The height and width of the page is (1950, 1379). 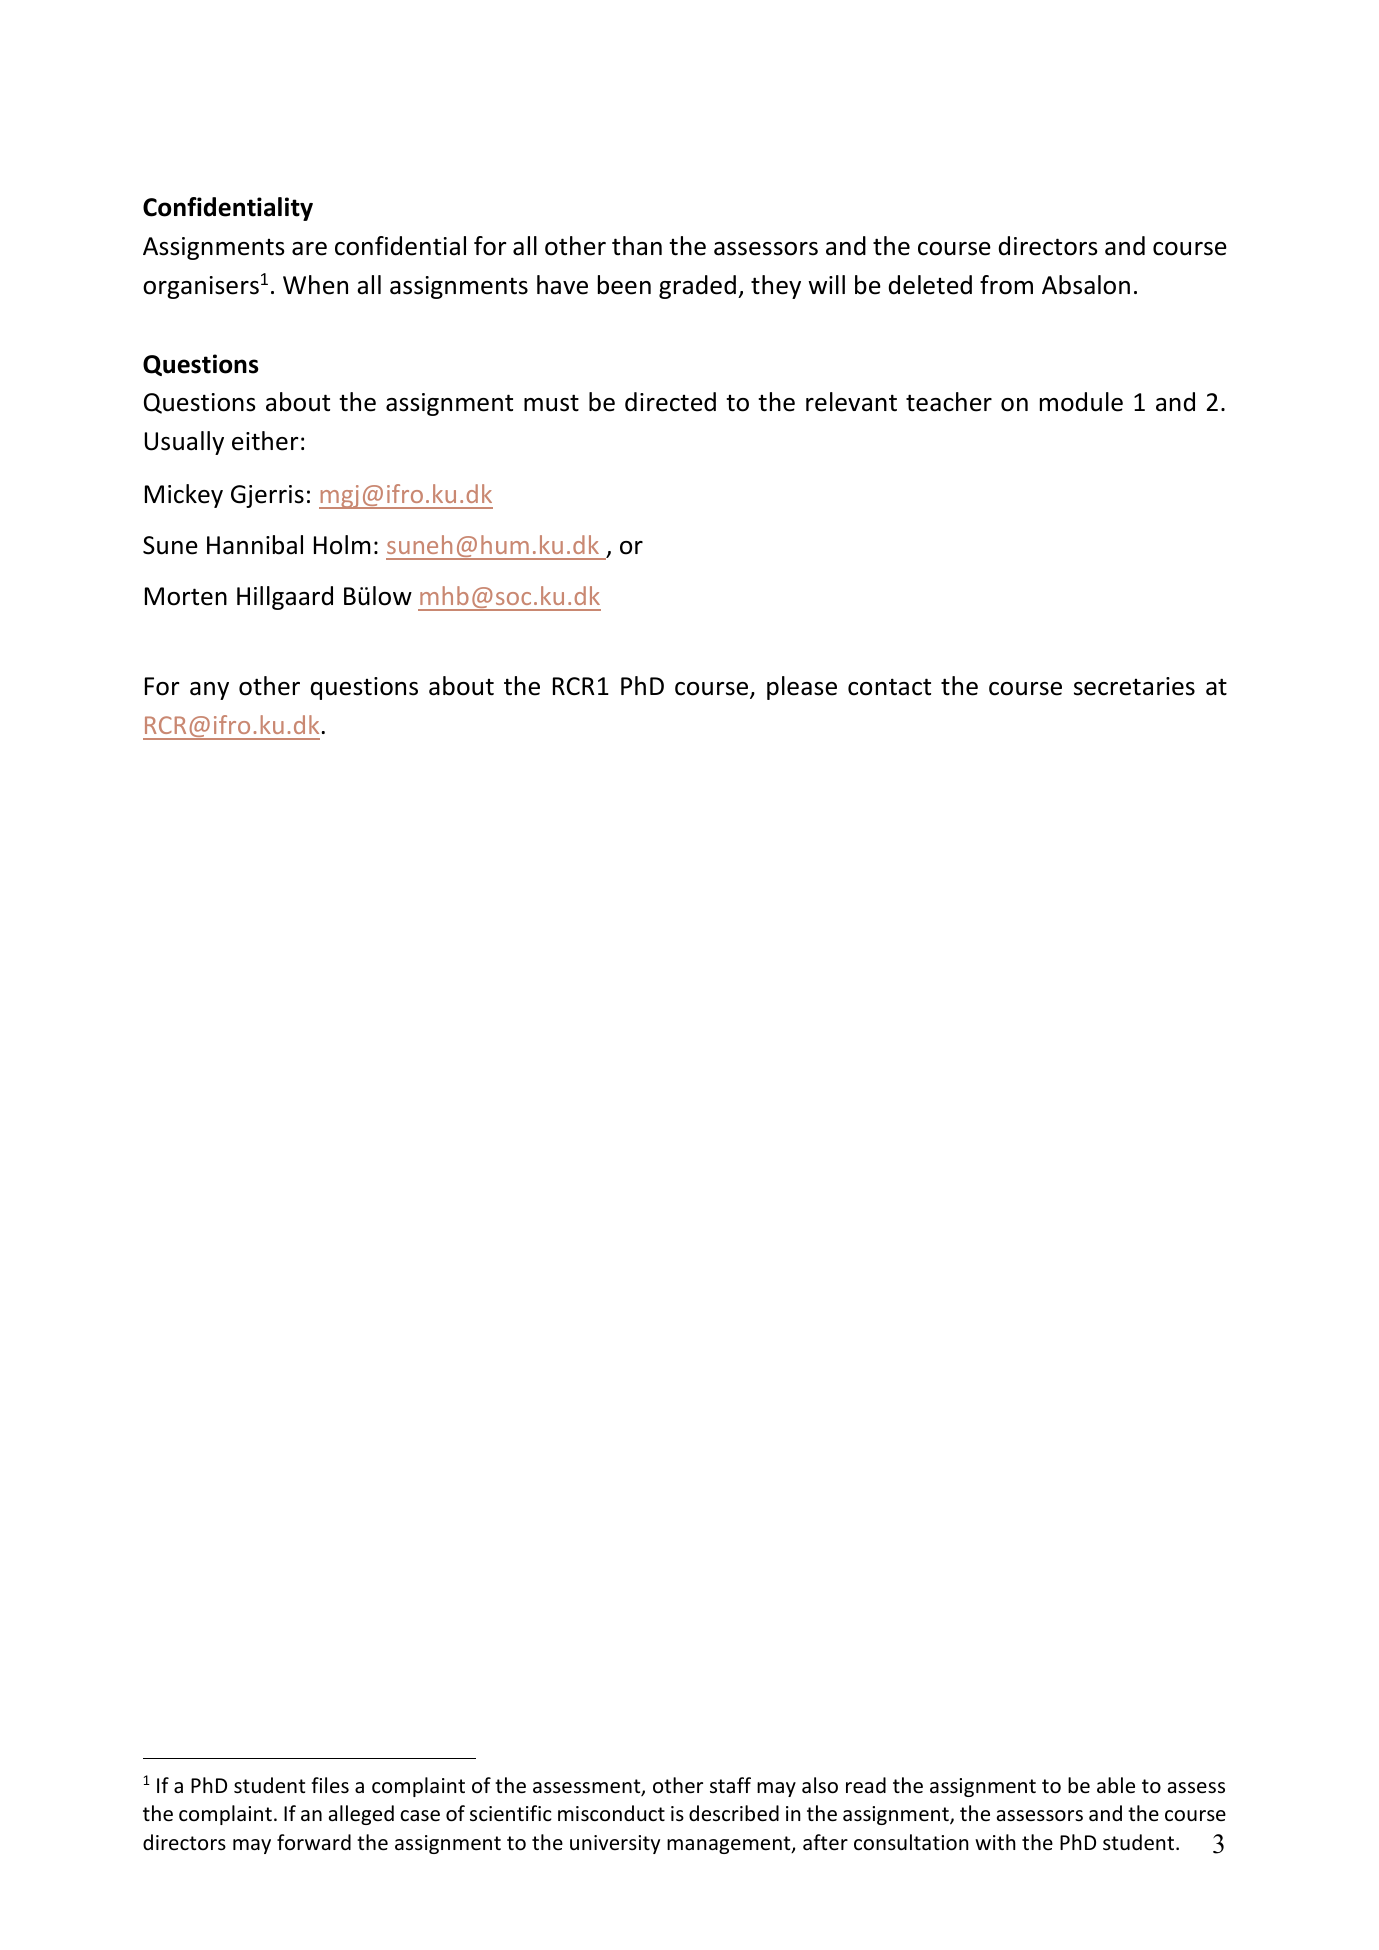 I want to click on staff, so click(x=730, y=1785).
